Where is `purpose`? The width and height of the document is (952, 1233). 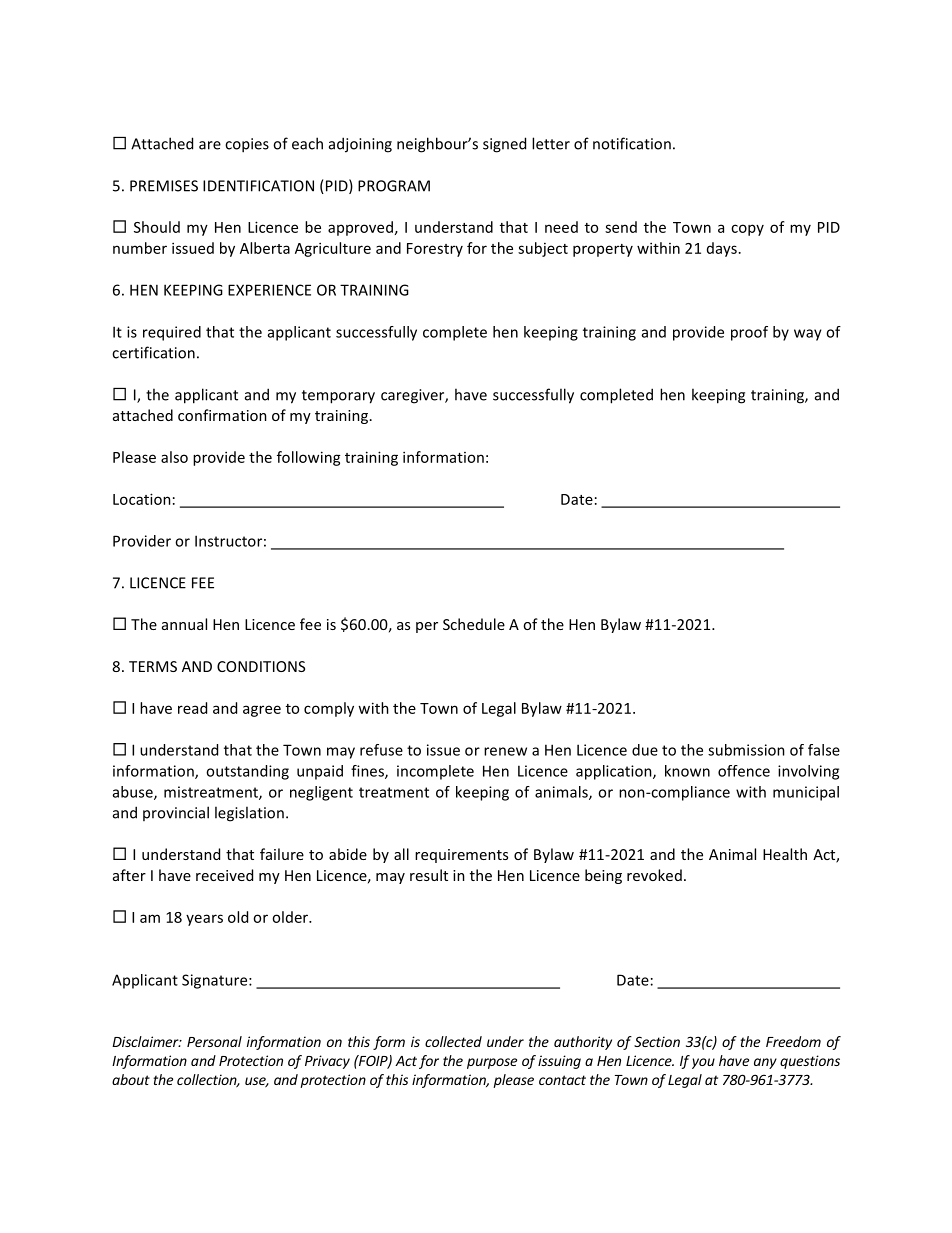 purpose is located at coordinates (492, 1063).
